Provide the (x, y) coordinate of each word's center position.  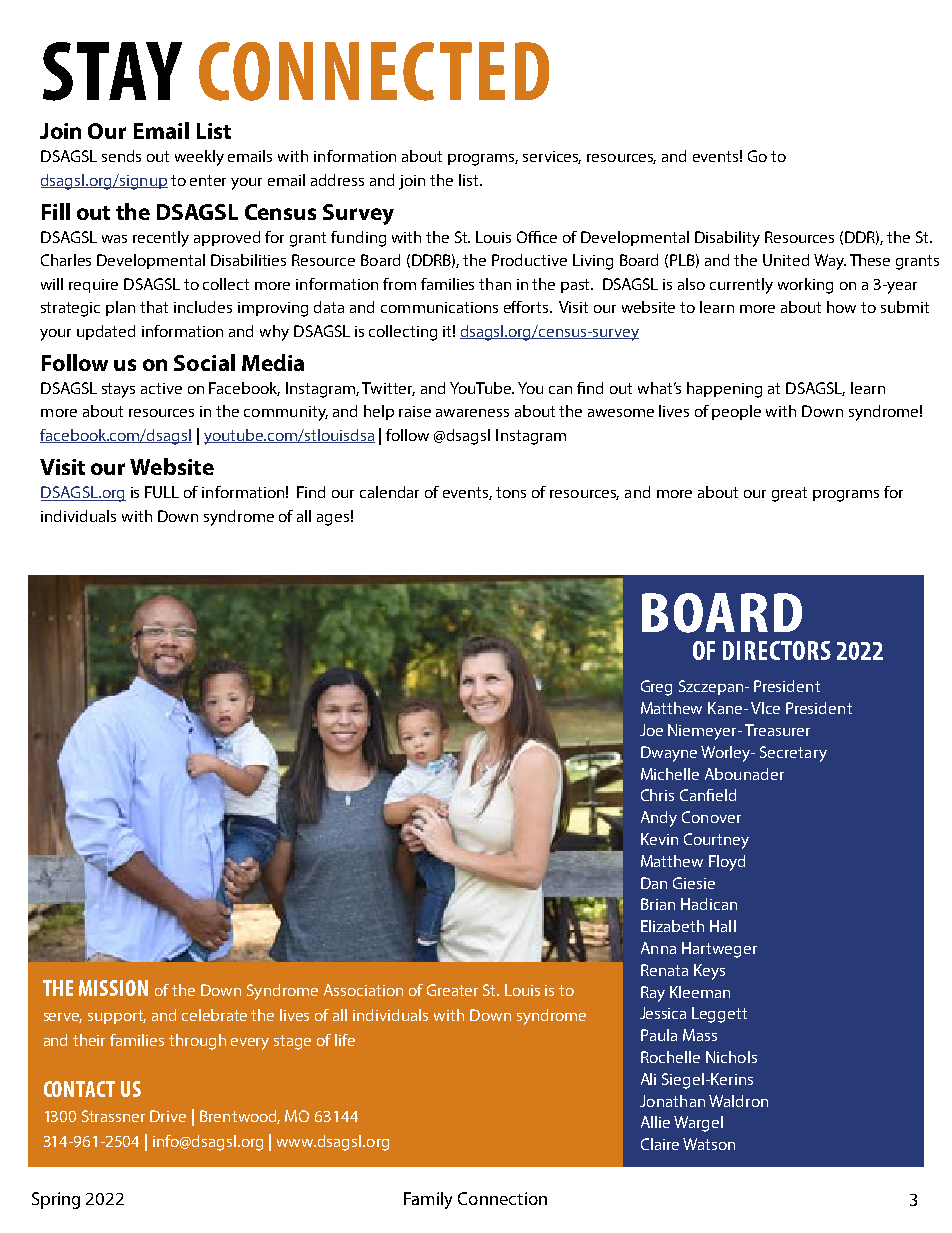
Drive (168, 1116)
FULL (162, 492)
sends (121, 156)
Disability (727, 239)
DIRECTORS (777, 650)
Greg (656, 688)
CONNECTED (374, 71)
